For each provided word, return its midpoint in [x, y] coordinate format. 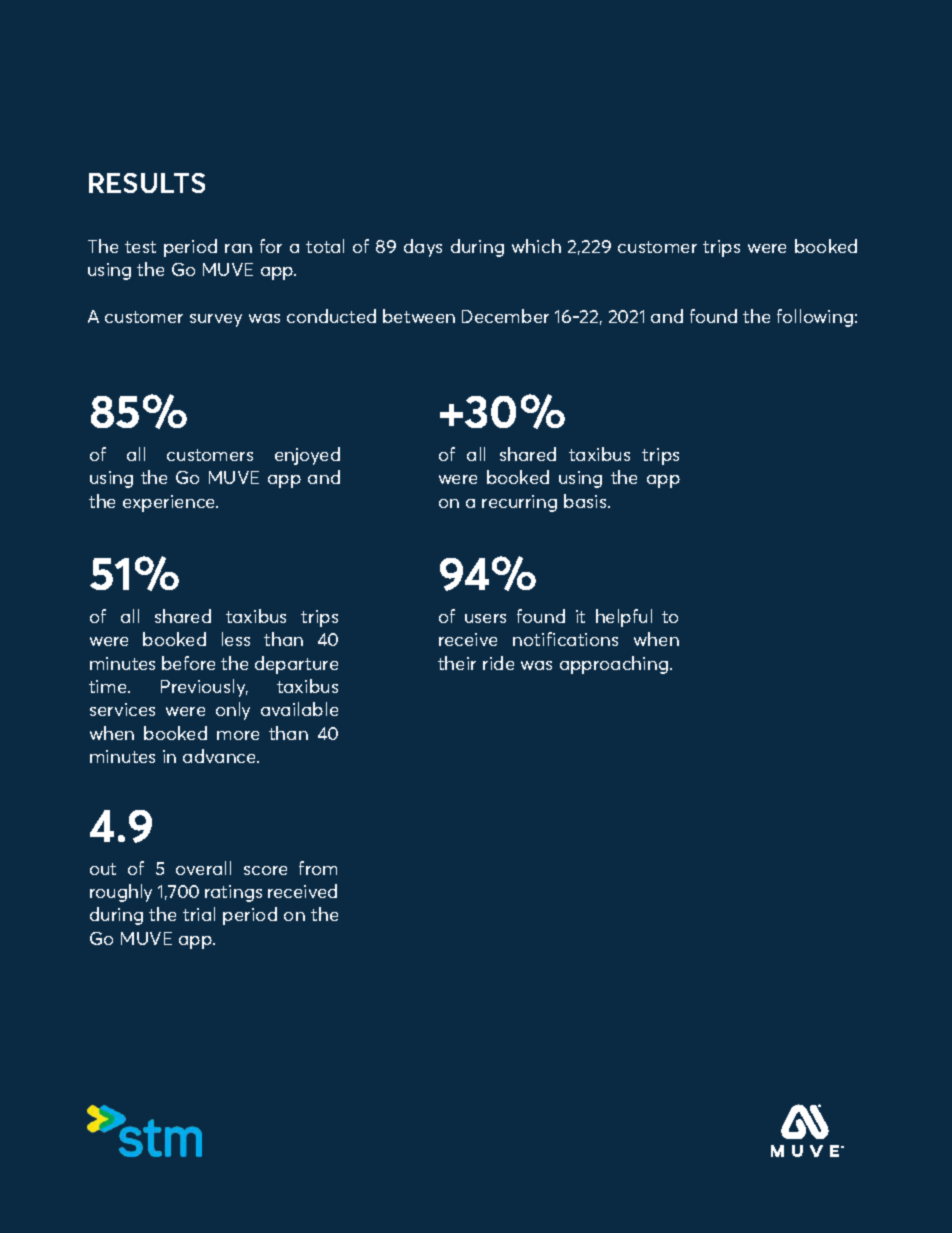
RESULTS [147, 183]
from [318, 868]
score [265, 870]
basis [586, 501]
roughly [121, 893]
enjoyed [307, 456]
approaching [615, 665]
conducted [331, 316]
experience [170, 503]
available [299, 709]
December [505, 316]
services [122, 709]
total [325, 246]
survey [216, 320]
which [536, 246]
